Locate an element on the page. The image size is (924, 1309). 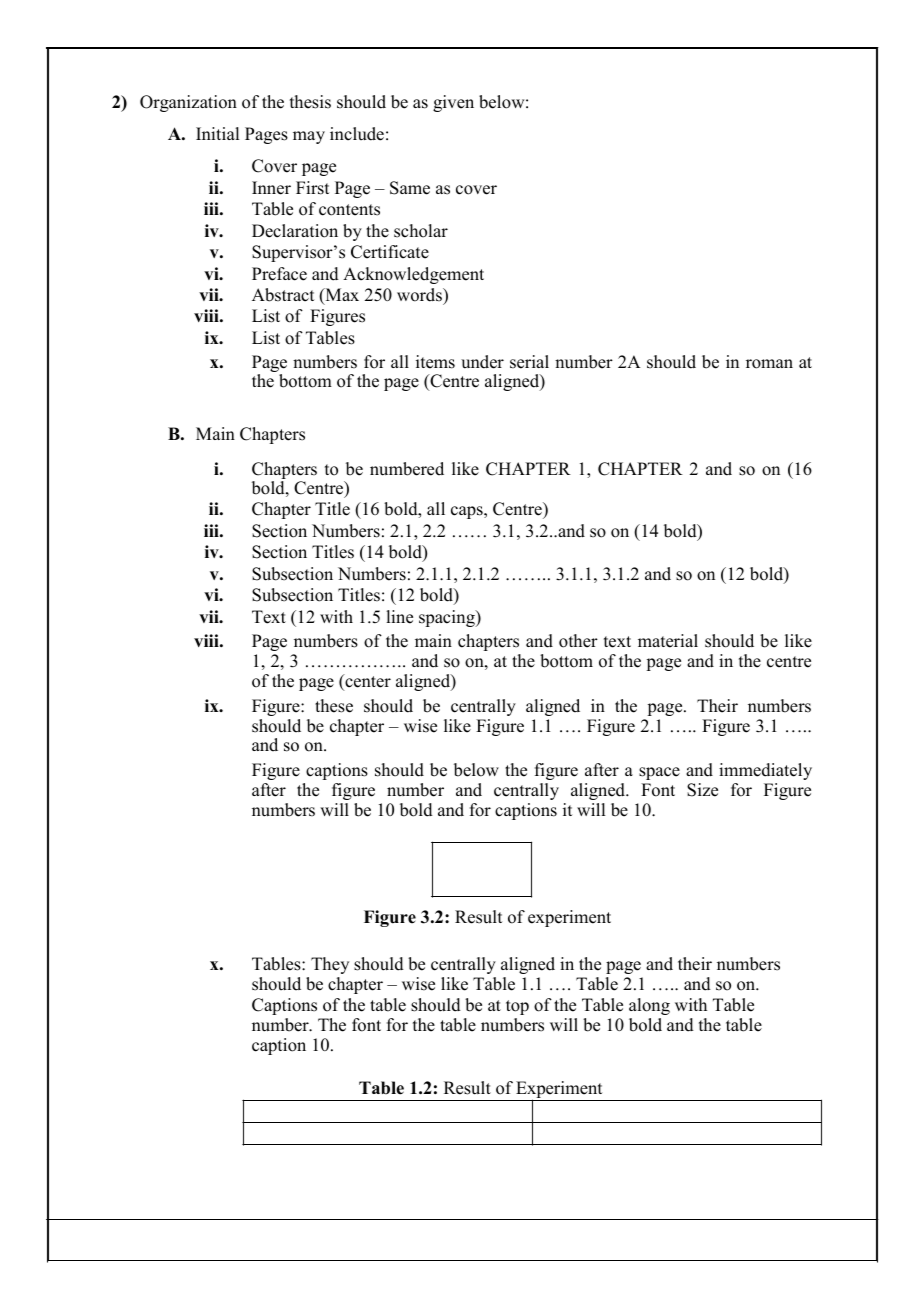
Size is located at coordinates (702, 790).
